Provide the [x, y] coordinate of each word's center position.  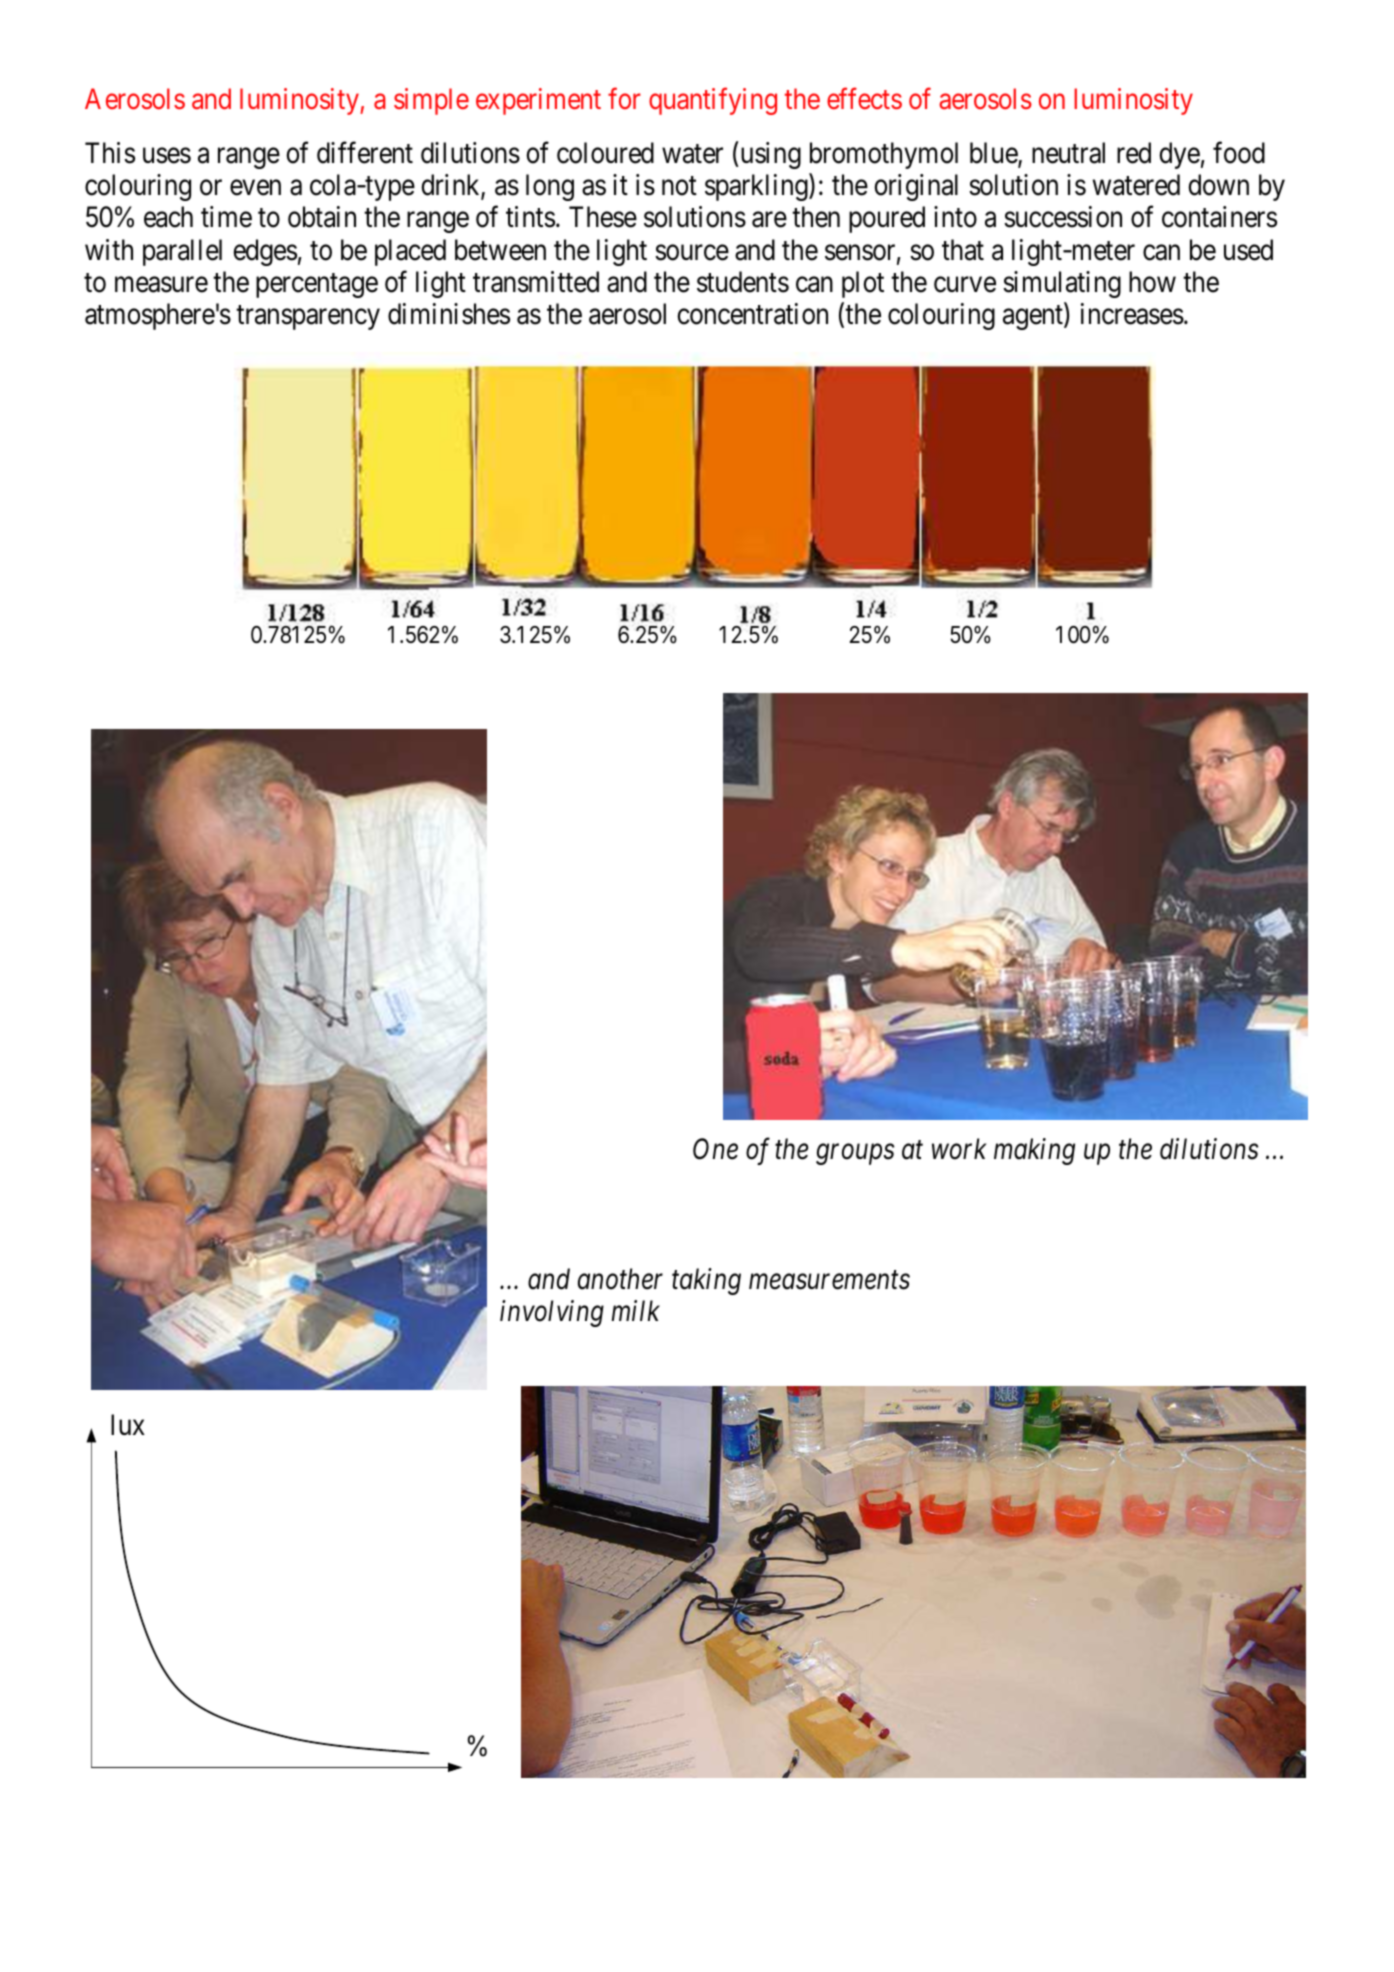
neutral [1068, 153]
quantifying [713, 101]
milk [635, 1310]
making [1034, 1151]
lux [128, 1424]
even [255, 188]
